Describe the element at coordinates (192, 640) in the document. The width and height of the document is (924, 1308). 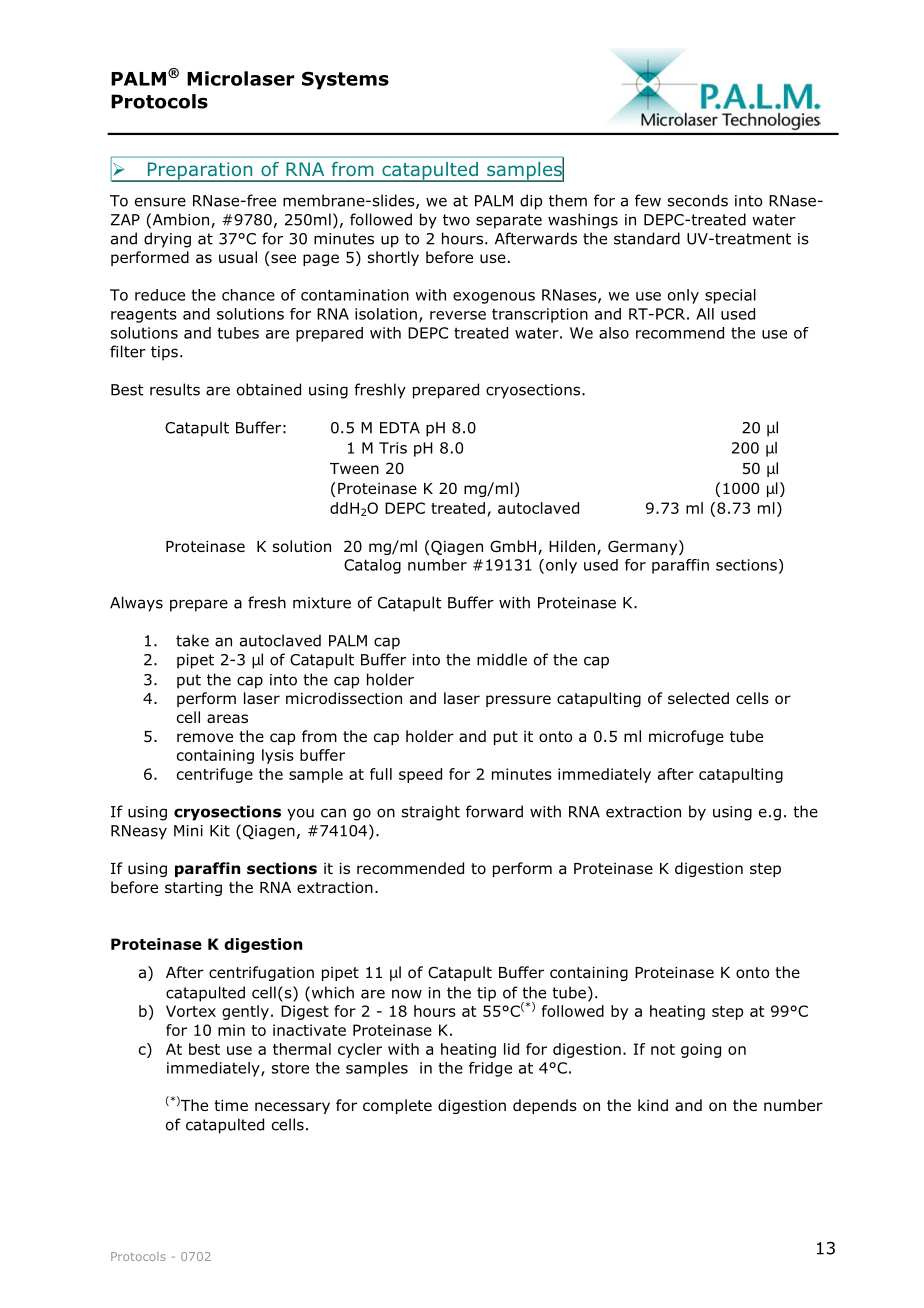
I see `take` at that location.
